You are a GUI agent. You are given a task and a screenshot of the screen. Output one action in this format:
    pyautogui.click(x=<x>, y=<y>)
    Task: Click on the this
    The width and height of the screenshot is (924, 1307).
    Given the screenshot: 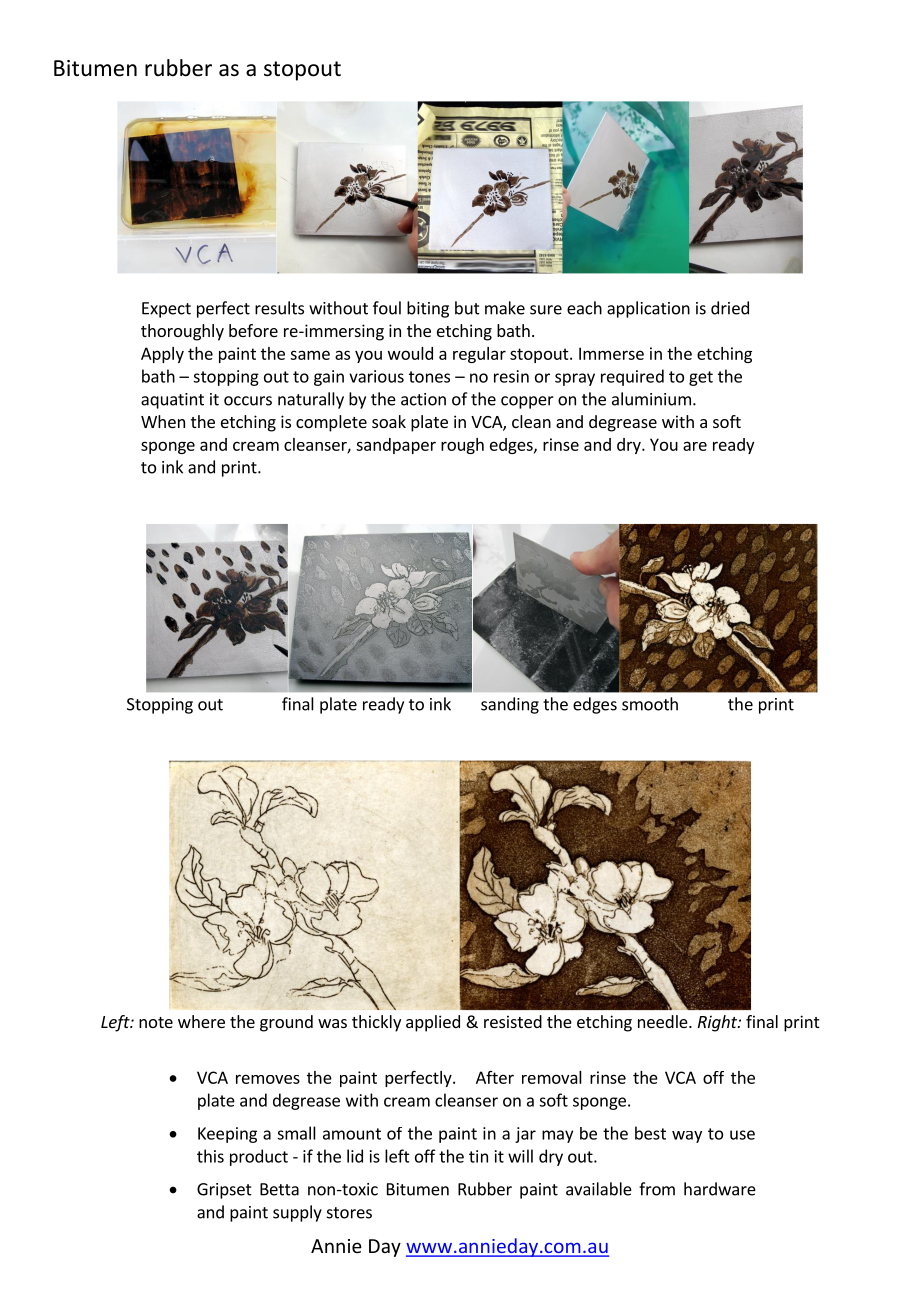 What is the action you would take?
    pyautogui.click(x=210, y=1156)
